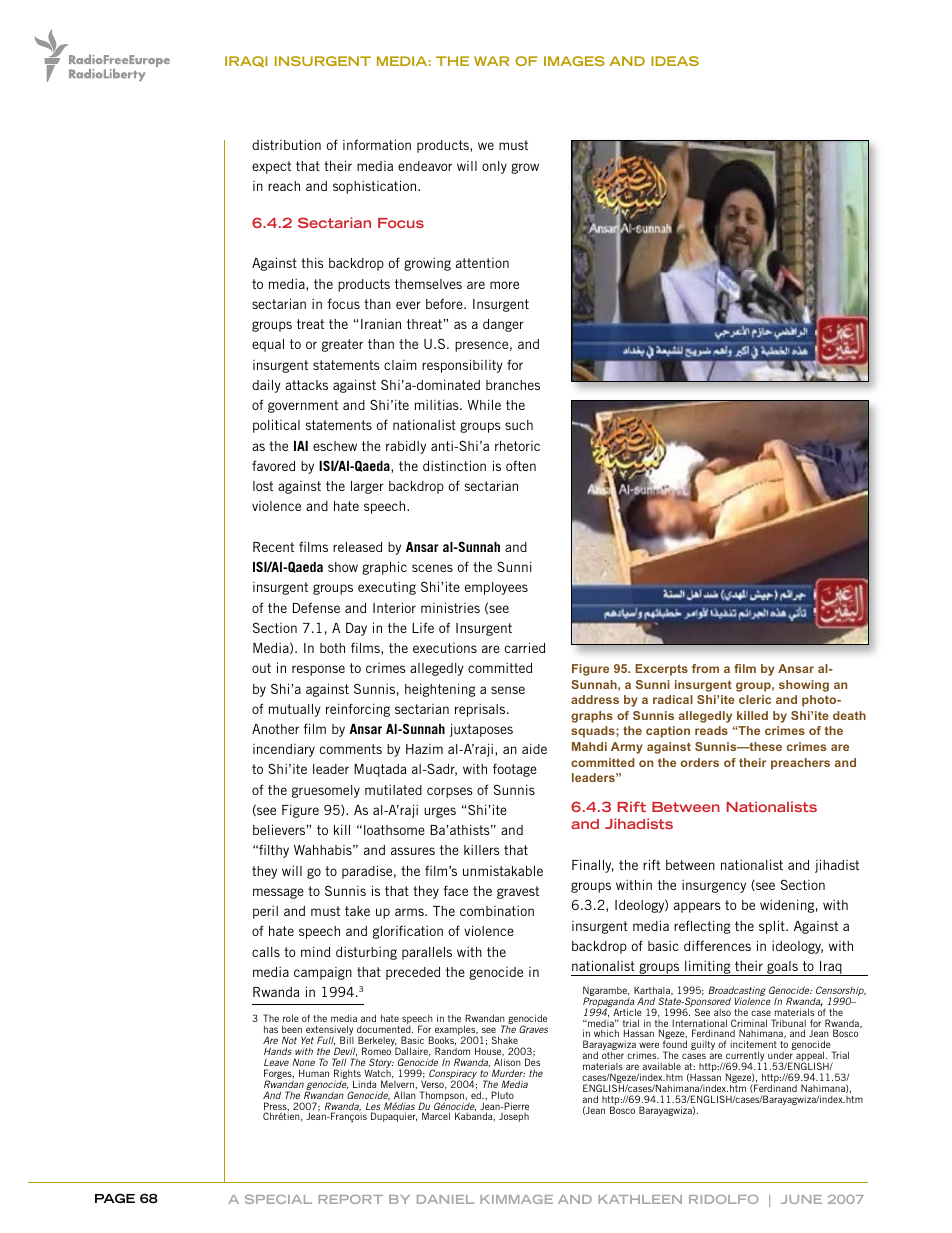 This page has width=952, height=1233. What do you see at coordinates (675, 61) in the page?
I see `IDEAS` at bounding box center [675, 61].
